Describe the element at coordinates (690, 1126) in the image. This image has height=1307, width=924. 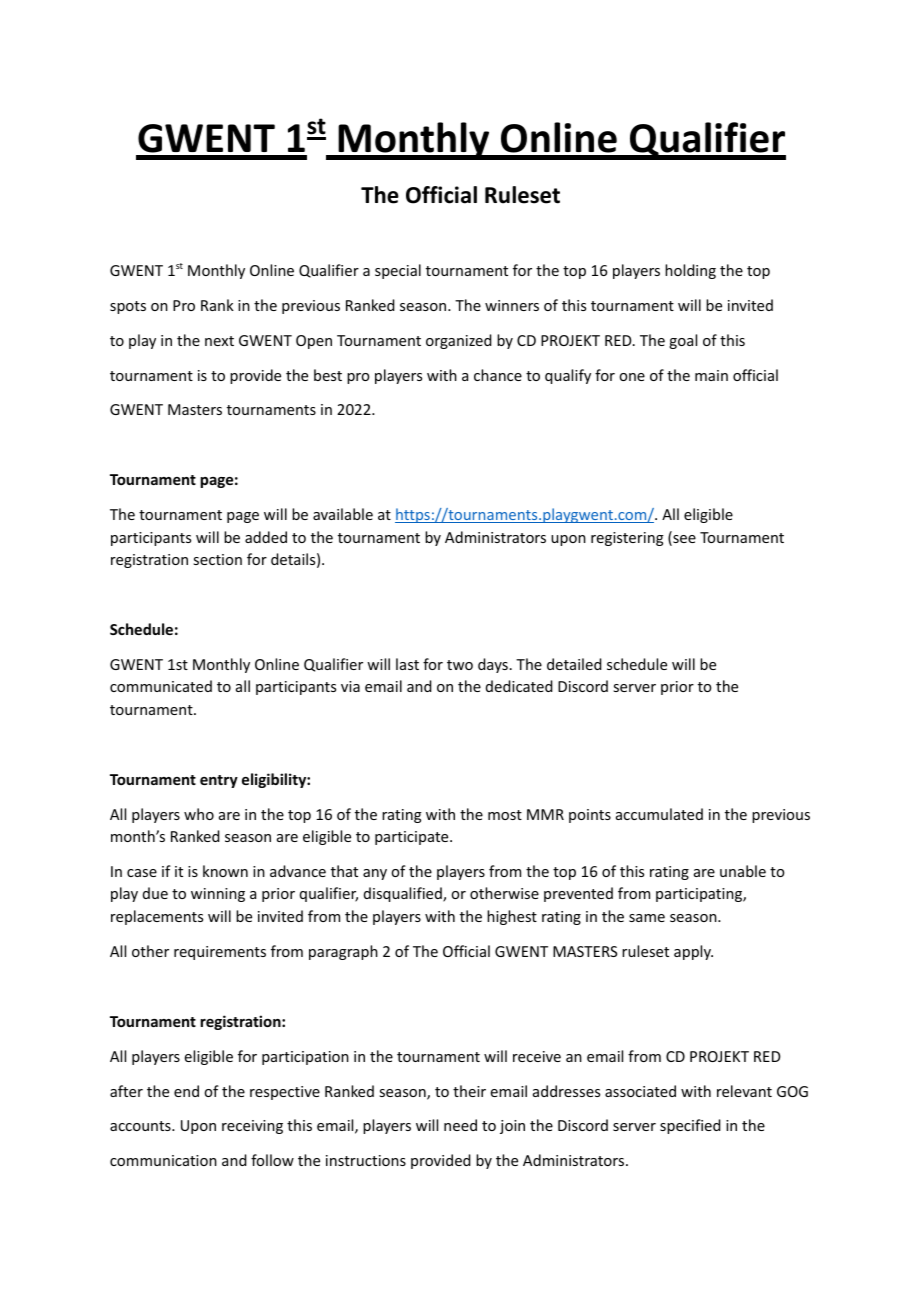
I see `specified` at that location.
